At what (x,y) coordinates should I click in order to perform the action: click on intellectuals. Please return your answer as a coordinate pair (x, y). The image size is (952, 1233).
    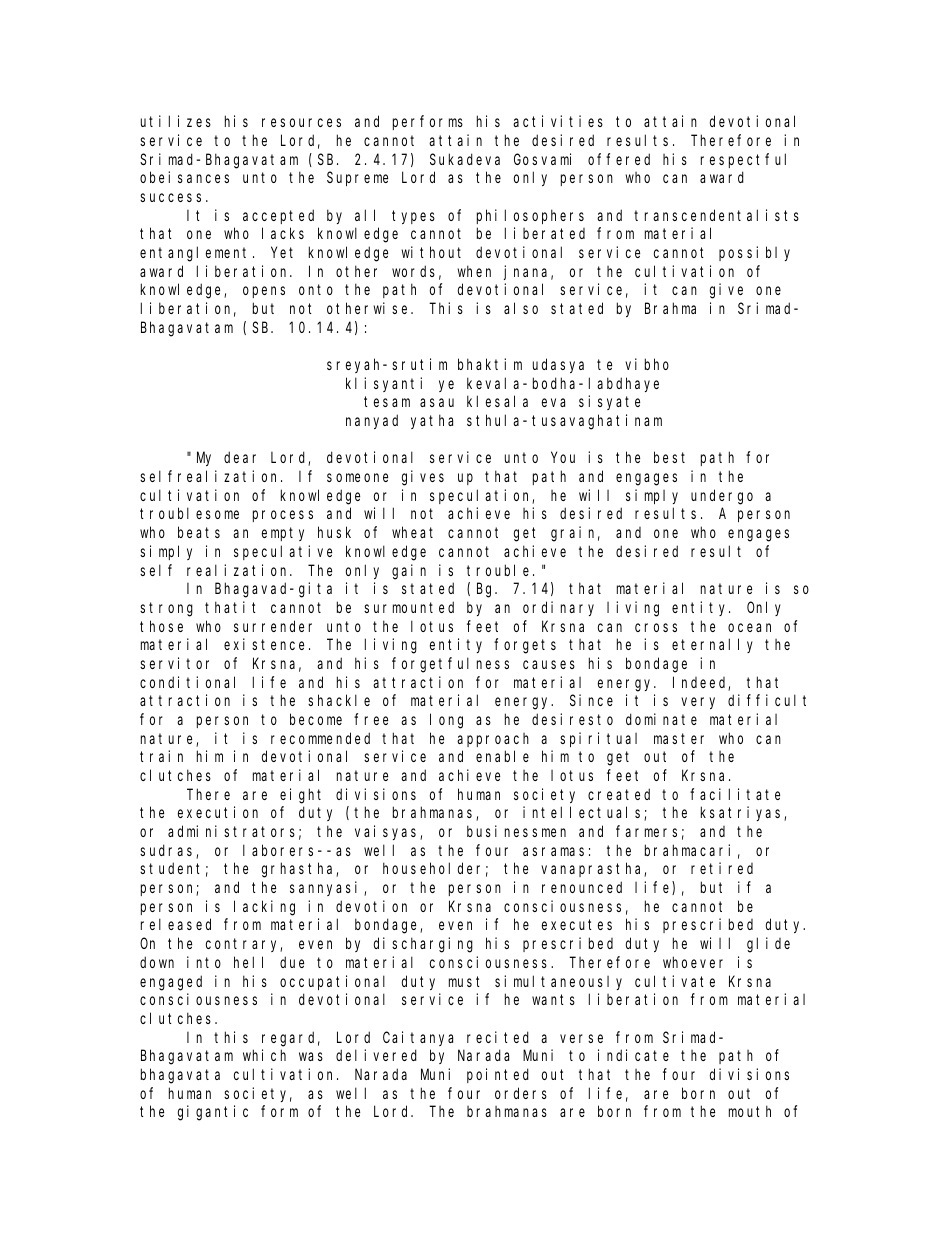
    Looking at the image, I should click on (584, 813).
